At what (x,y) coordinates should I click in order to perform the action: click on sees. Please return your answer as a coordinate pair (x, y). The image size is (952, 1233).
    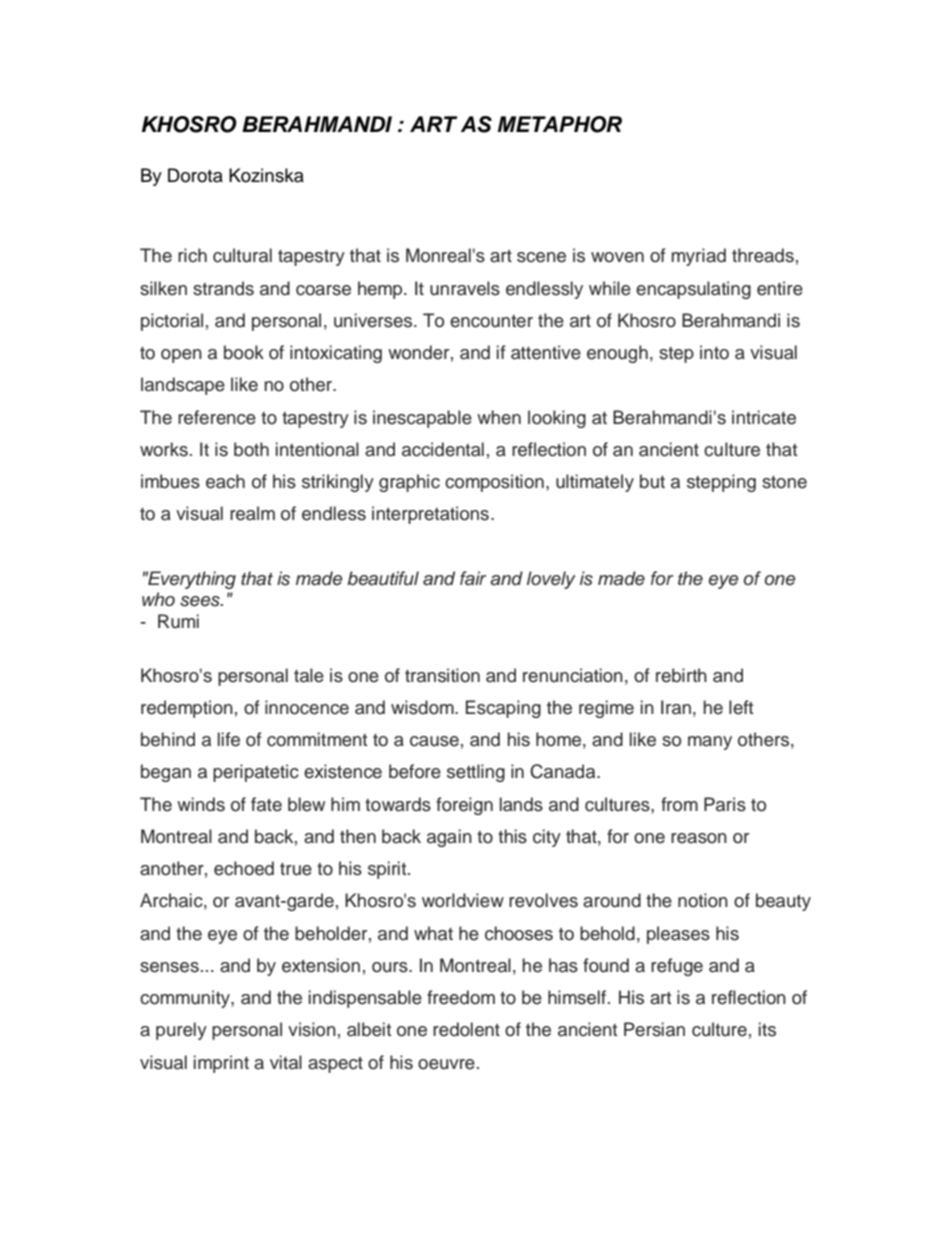
    Looking at the image, I should click on (201, 601).
